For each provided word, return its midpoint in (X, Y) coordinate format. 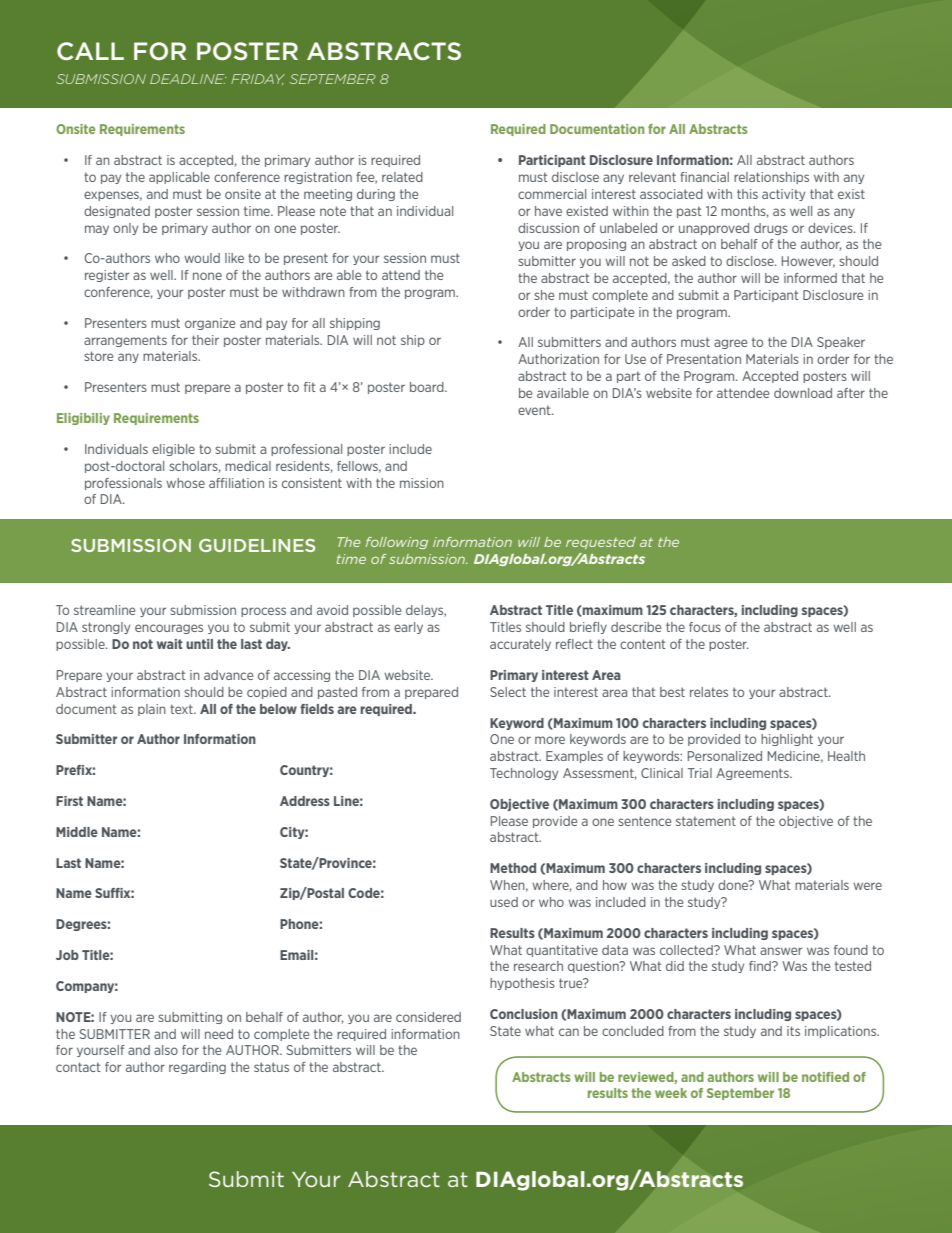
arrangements (125, 341)
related (402, 177)
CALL (90, 51)
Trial (700, 773)
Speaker (841, 343)
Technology (524, 774)
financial (704, 177)
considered (428, 1017)
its (793, 1031)
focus (705, 627)
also (166, 1050)
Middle (77, 832)
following (397, 543)
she (544, 295)
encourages (169, 629)
